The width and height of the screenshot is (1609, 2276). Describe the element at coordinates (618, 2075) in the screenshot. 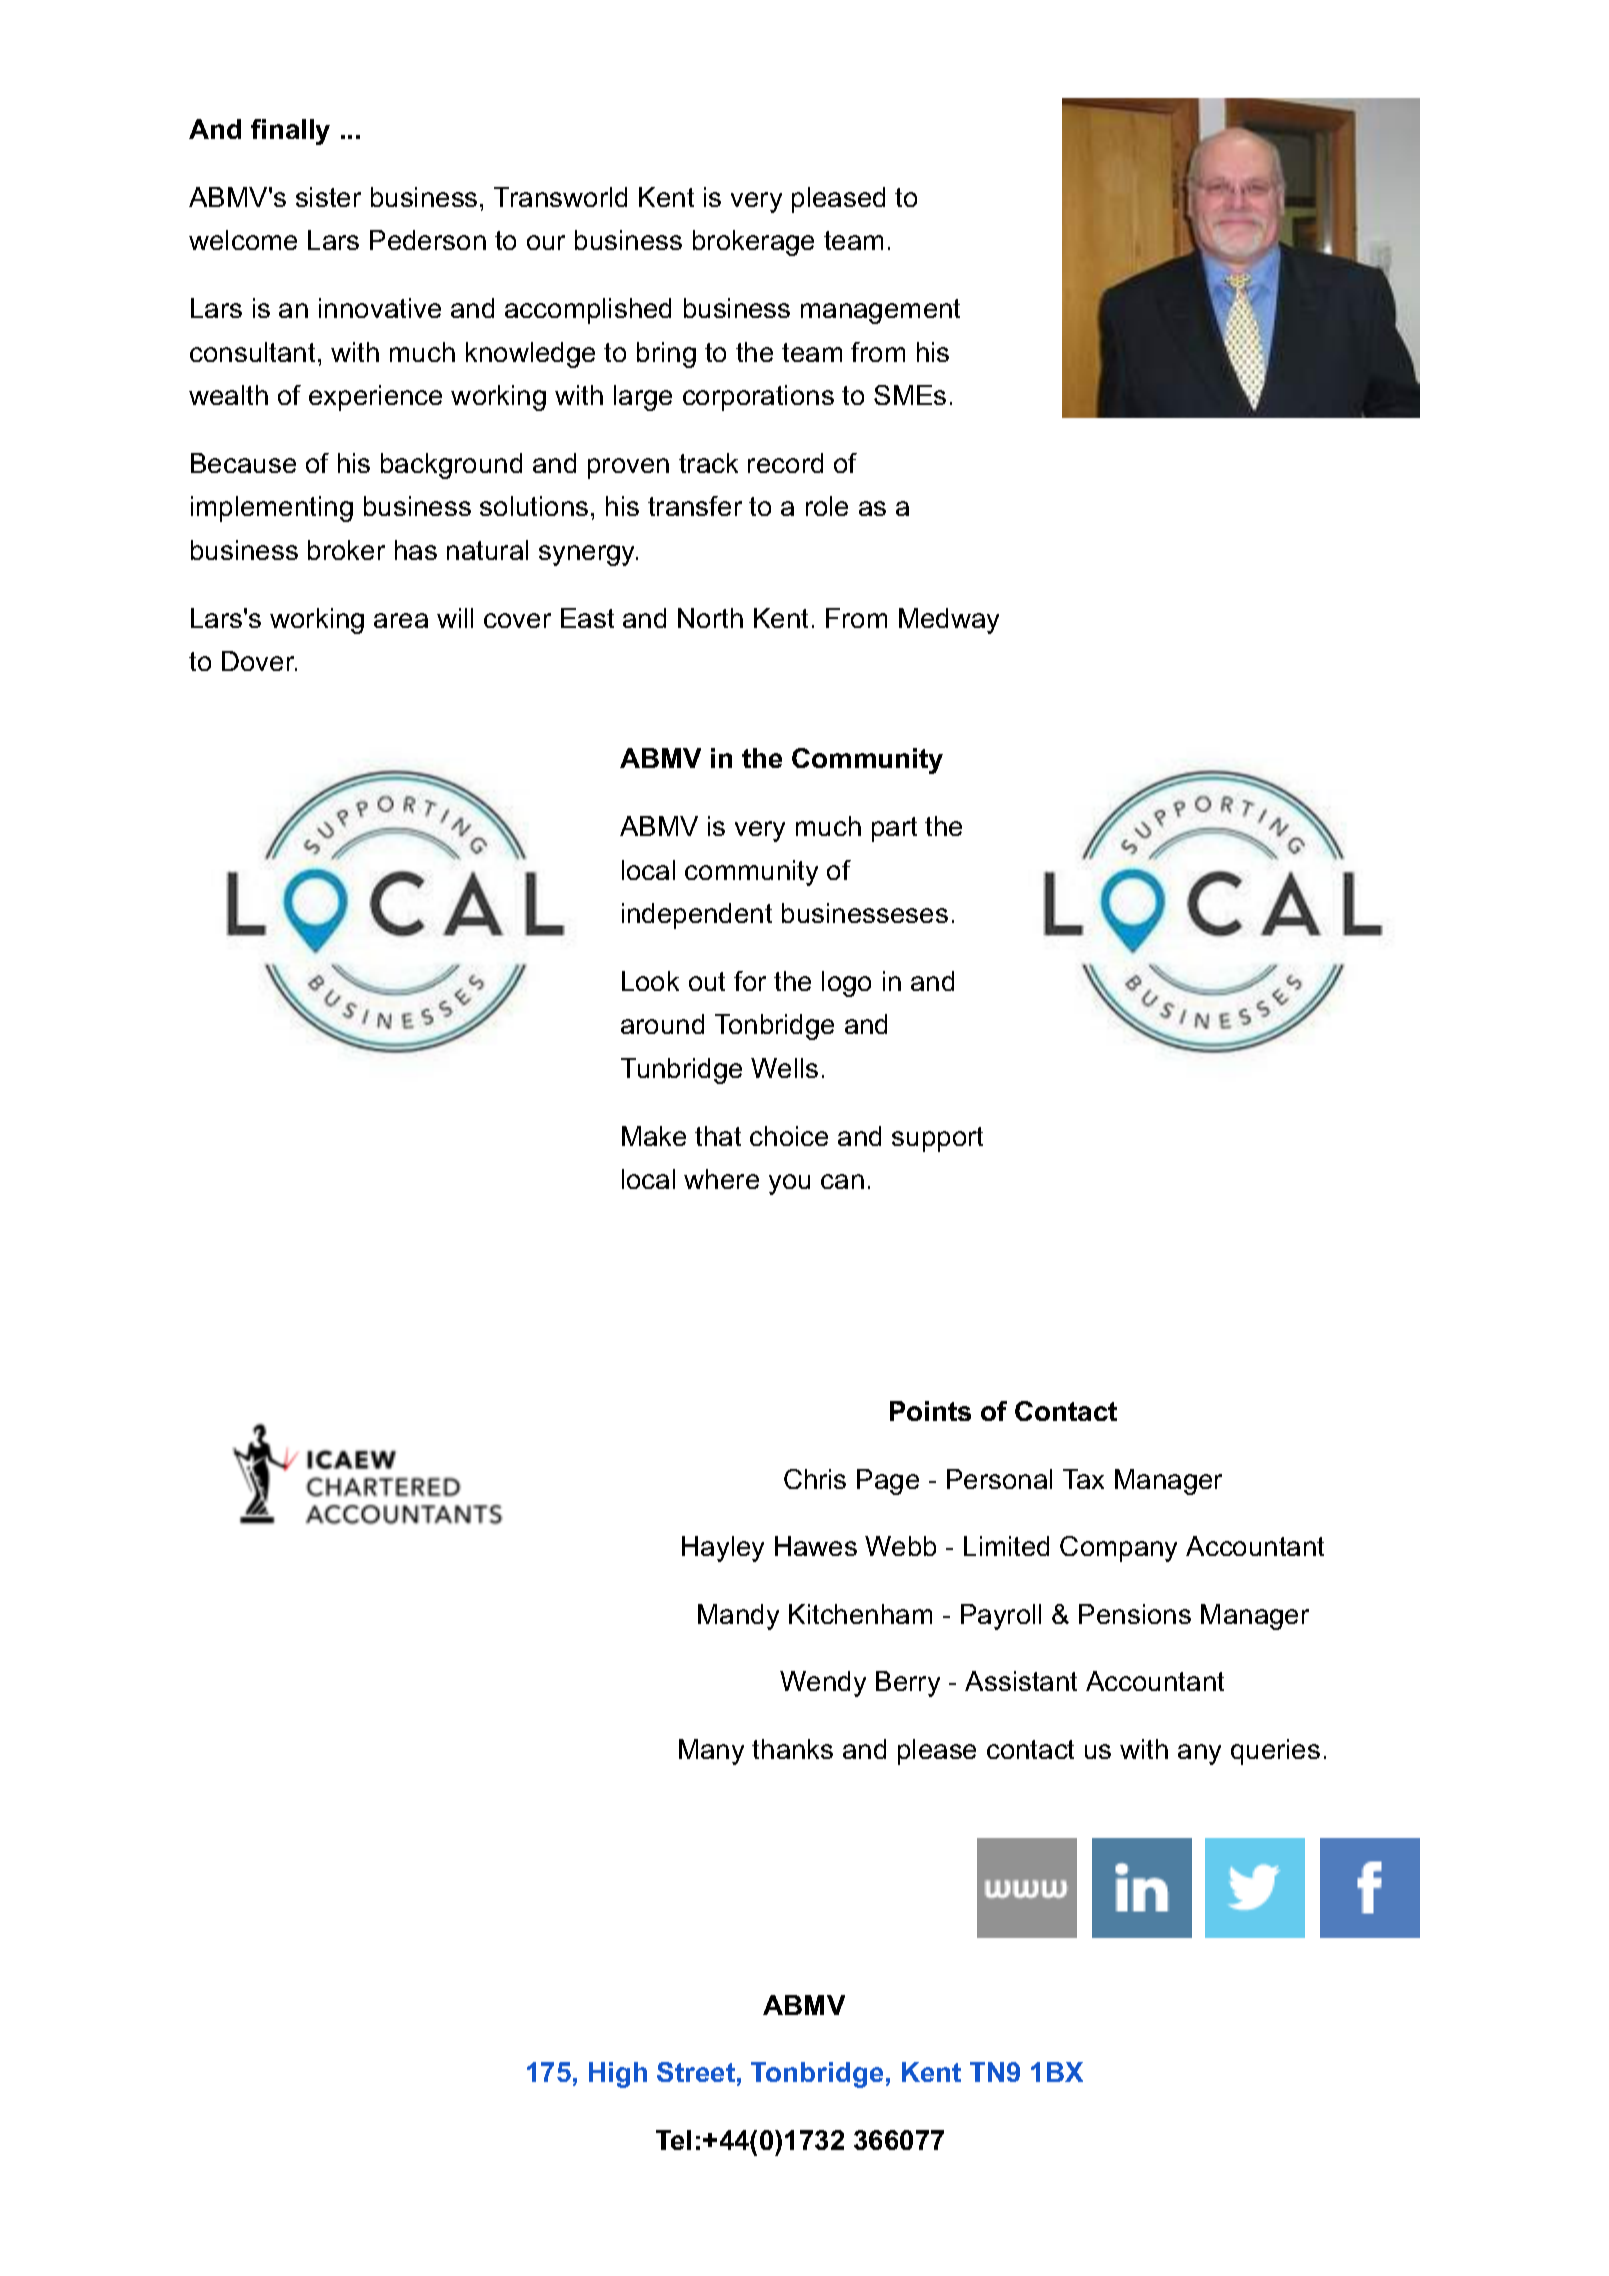

I see `High` at that location.
